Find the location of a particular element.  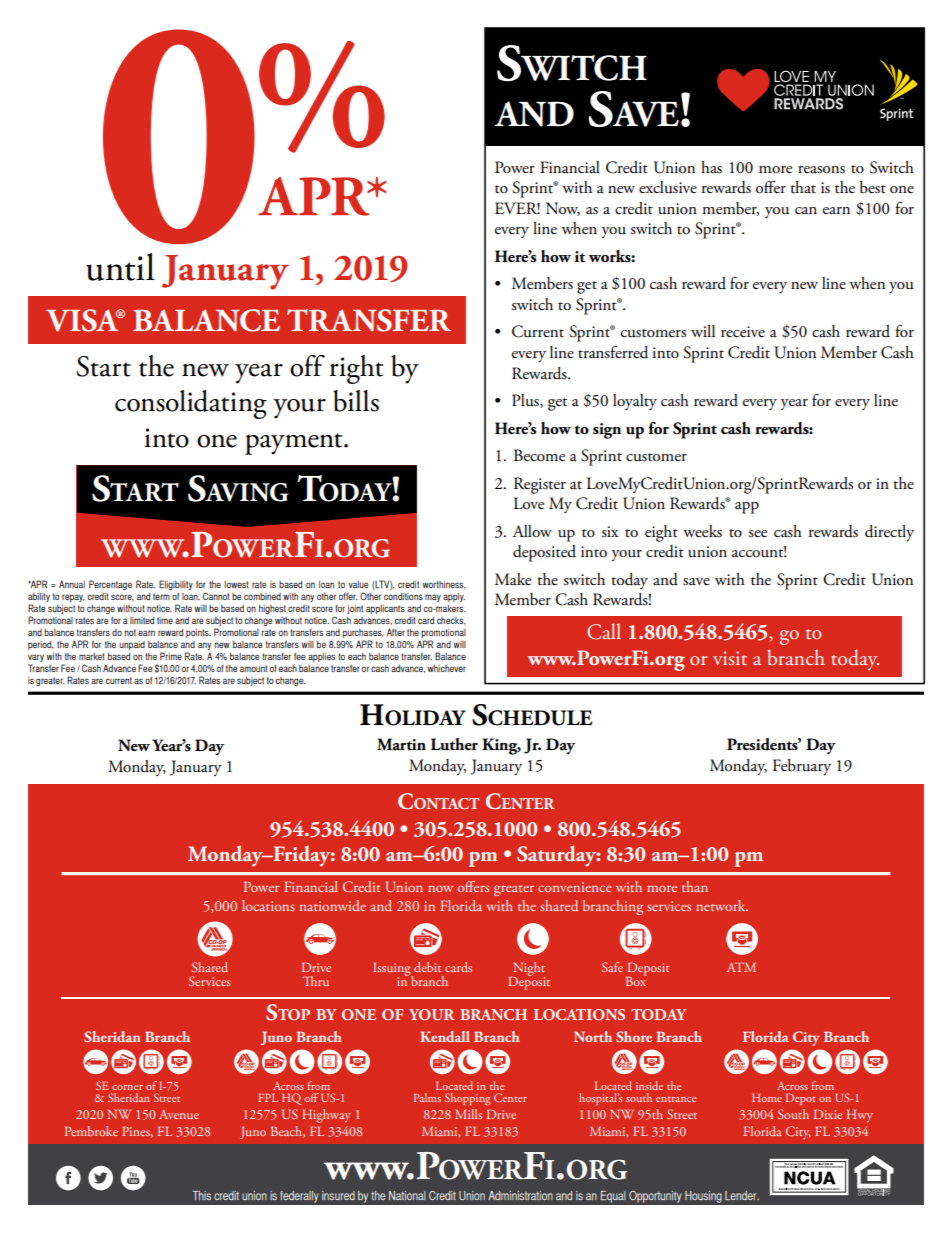

that is located at coordinates (803, 187).
